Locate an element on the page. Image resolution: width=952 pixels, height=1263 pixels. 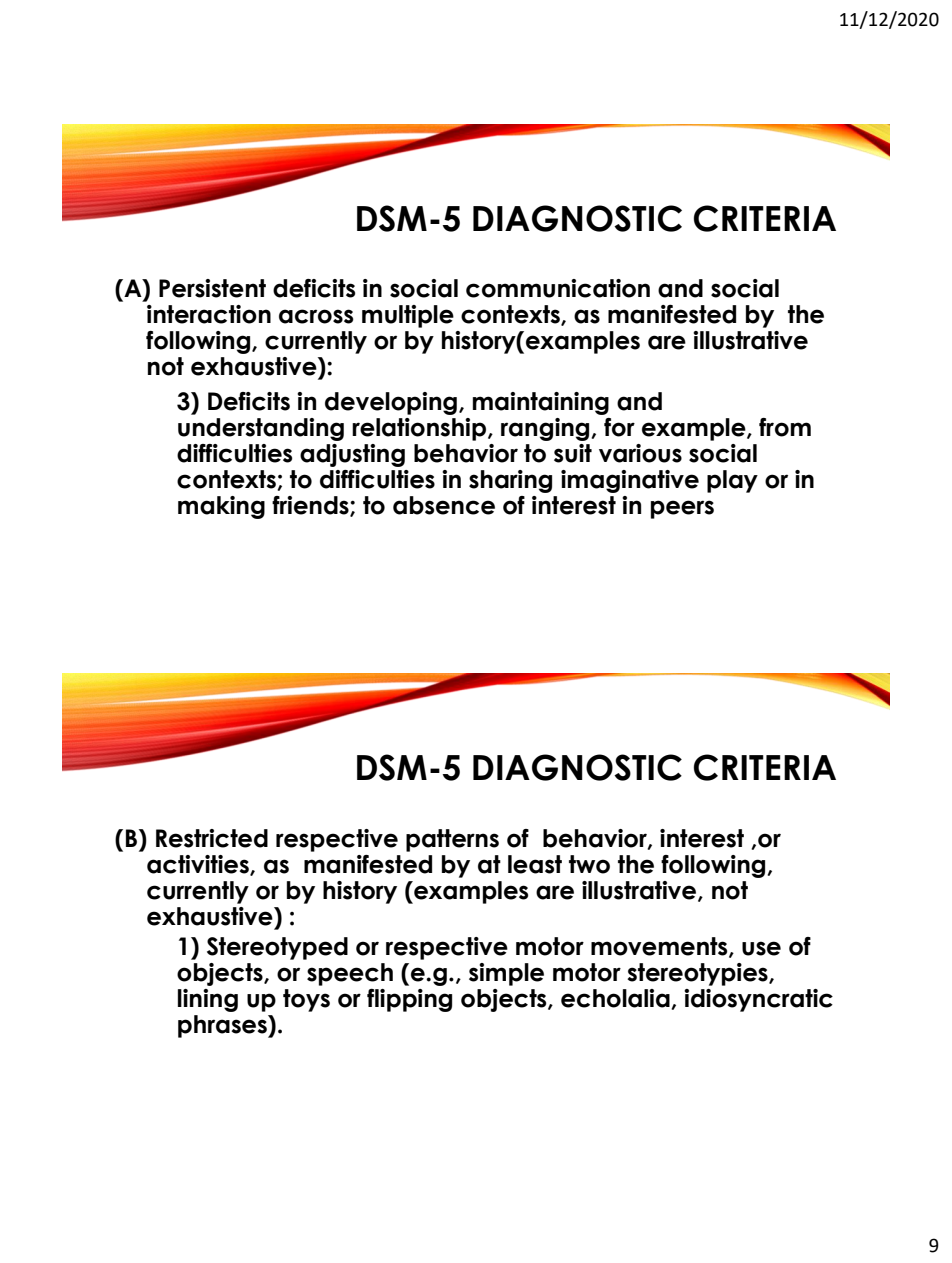
from is located at coordinates (785, 427).
